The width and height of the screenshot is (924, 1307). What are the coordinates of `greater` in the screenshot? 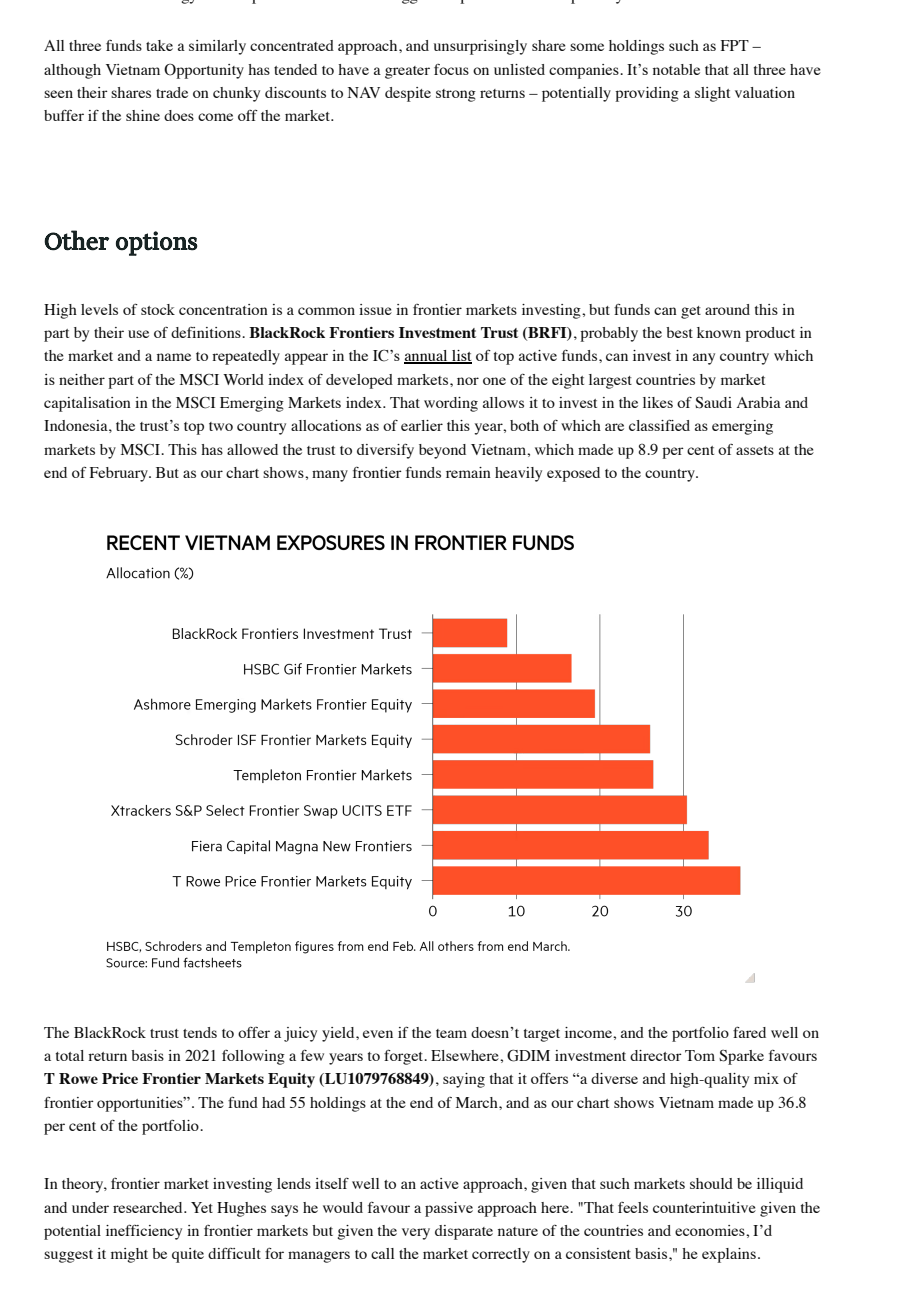 It's located at (407, 72).
